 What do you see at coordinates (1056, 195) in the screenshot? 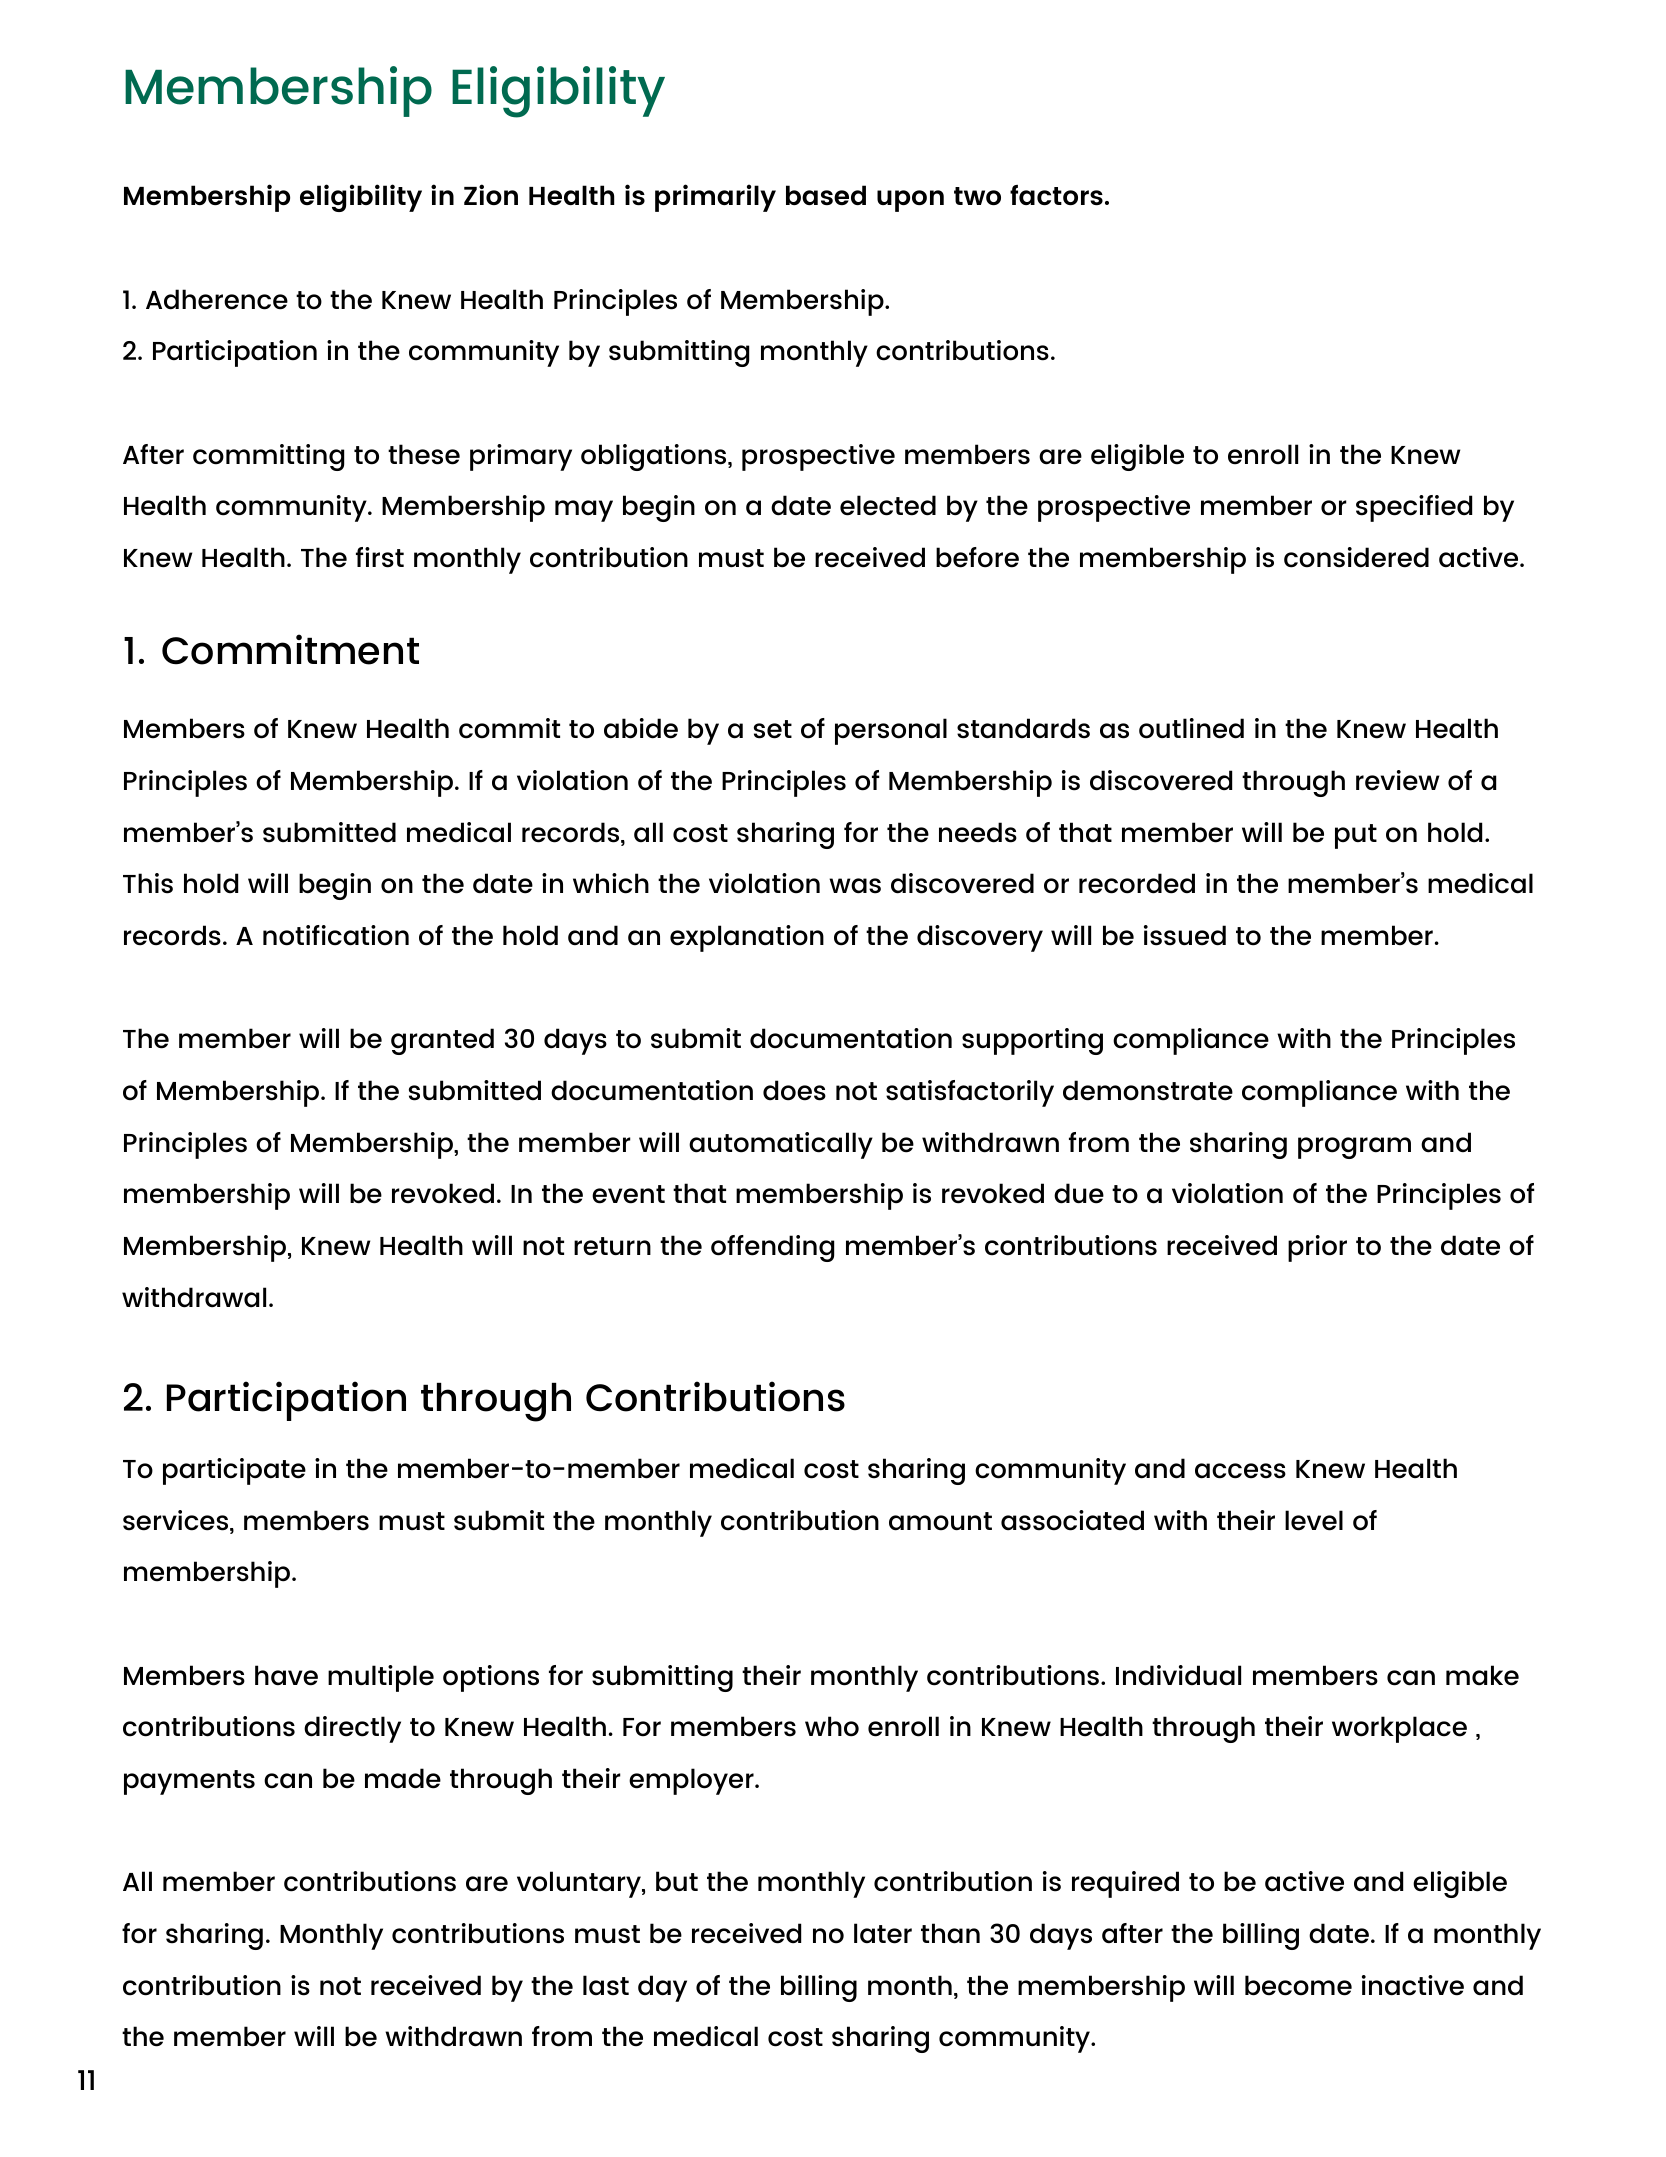
I see `factors` at bounding box center [1056, 195].
